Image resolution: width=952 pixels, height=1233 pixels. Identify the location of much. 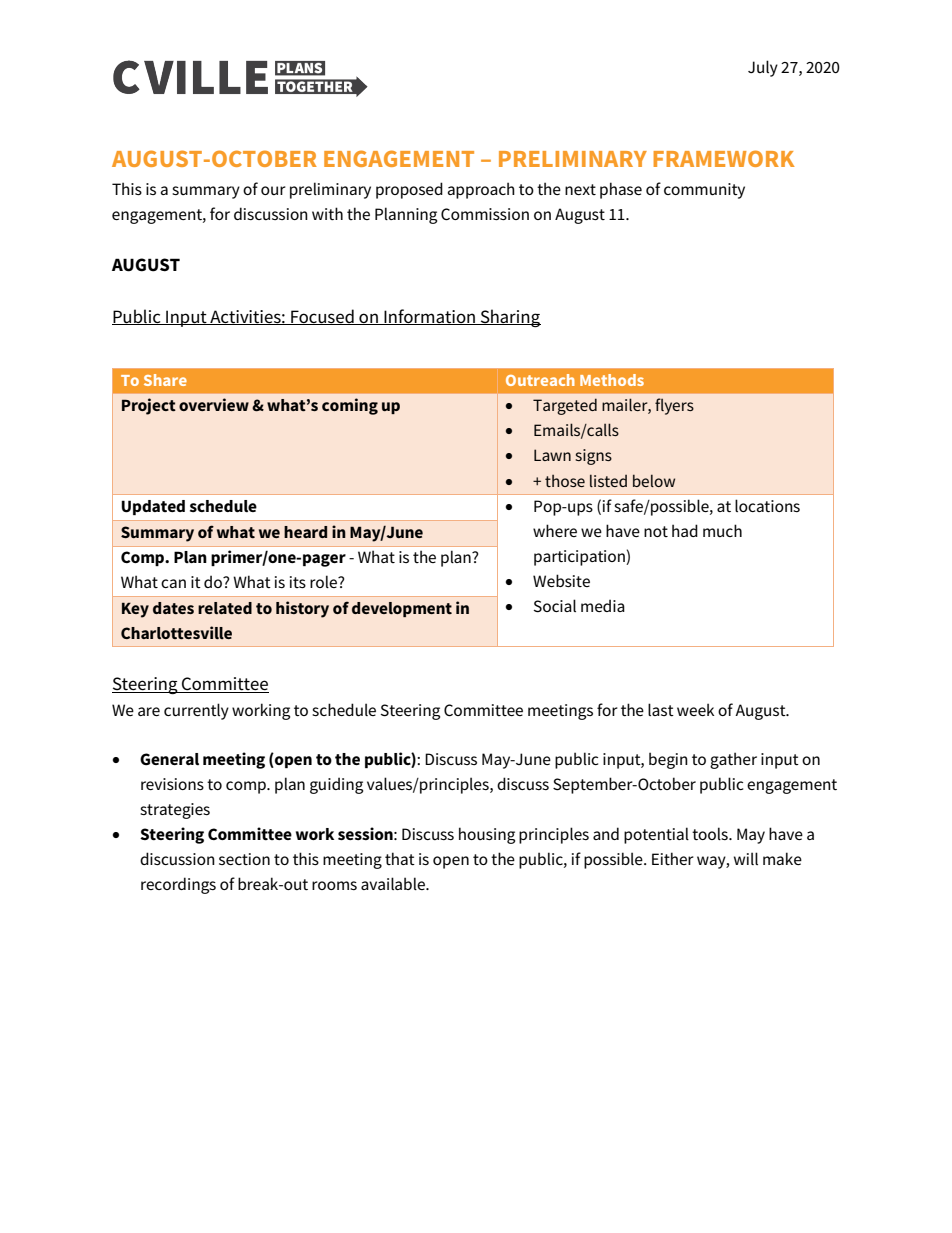
(722, 530).
